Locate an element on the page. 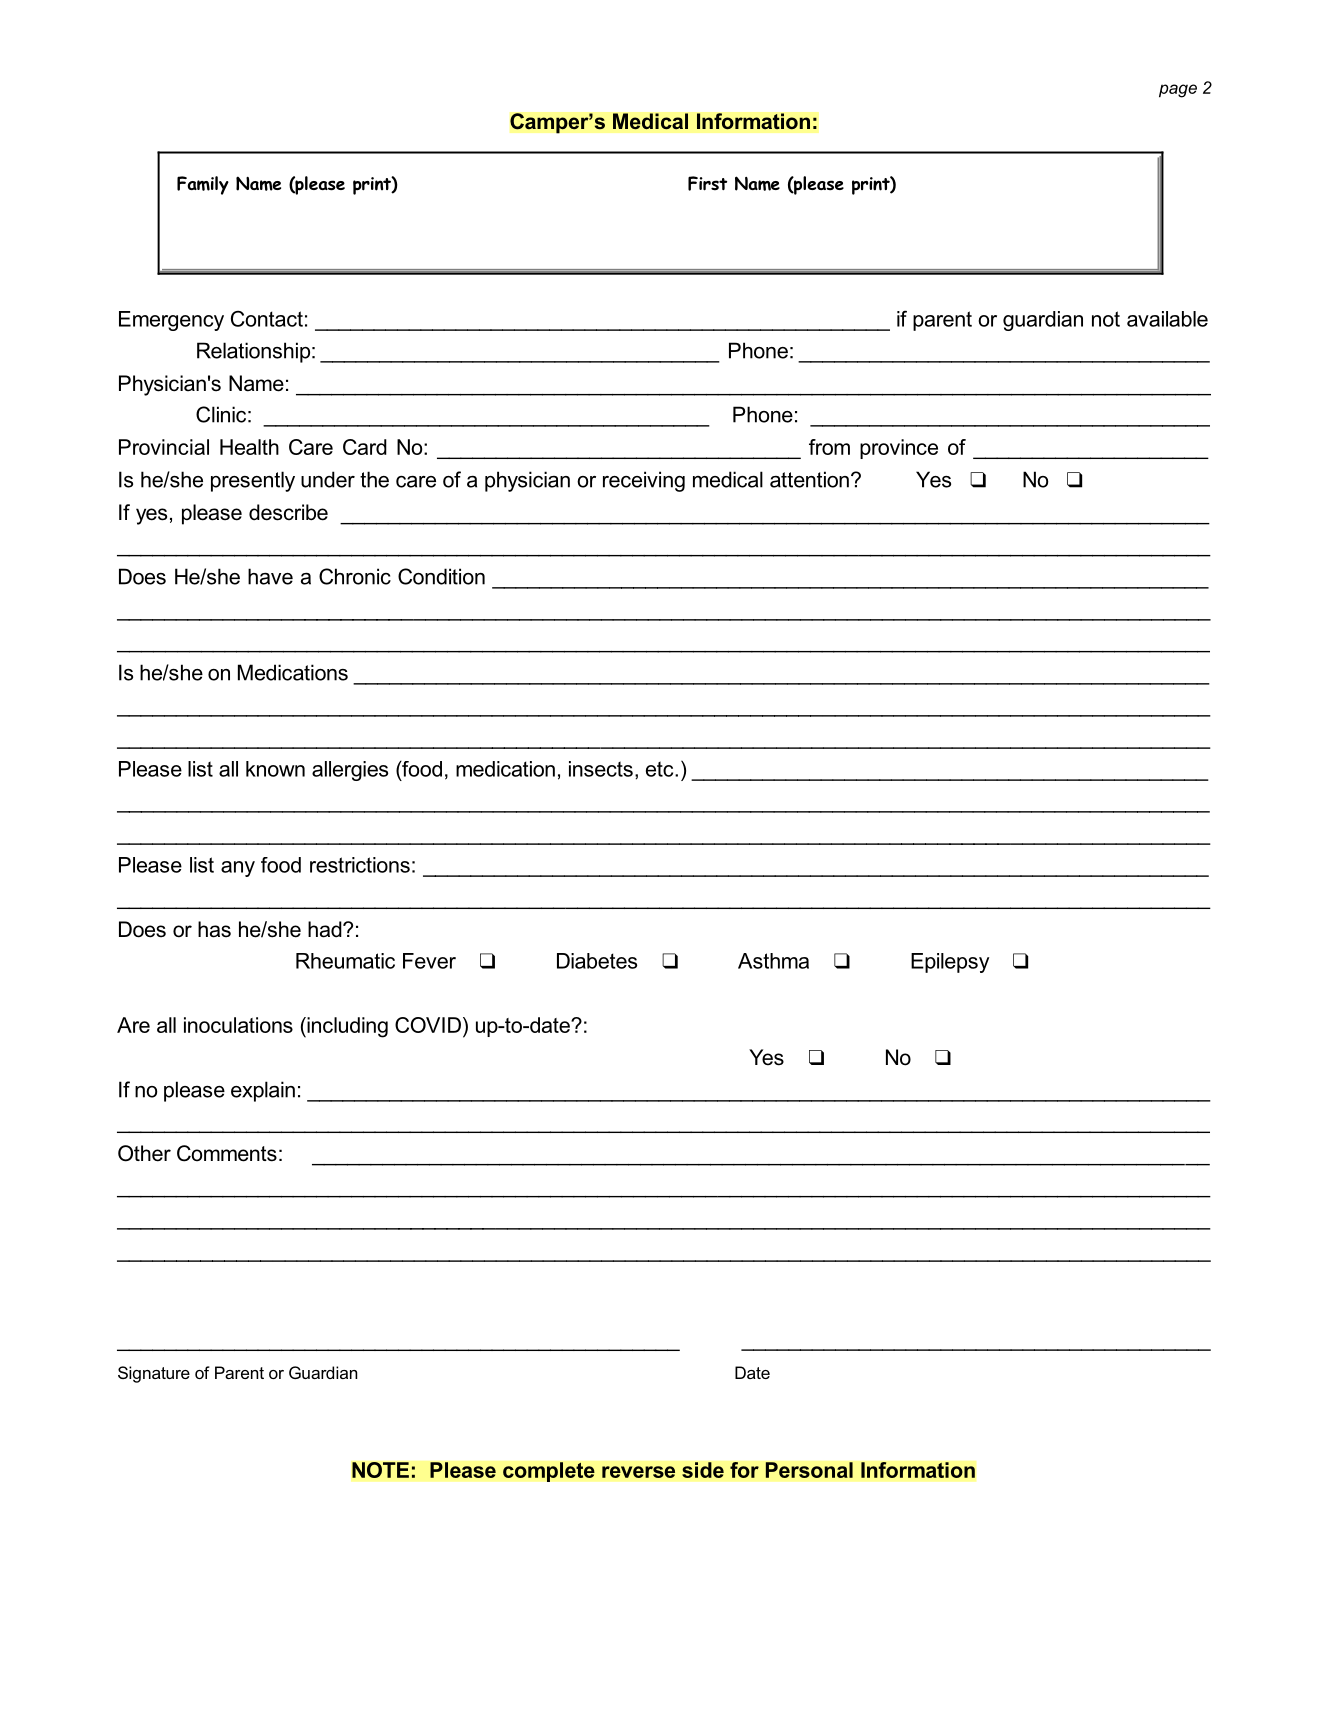 The image size is (1329, 1720). Family is located at coordinates (203, 185).
